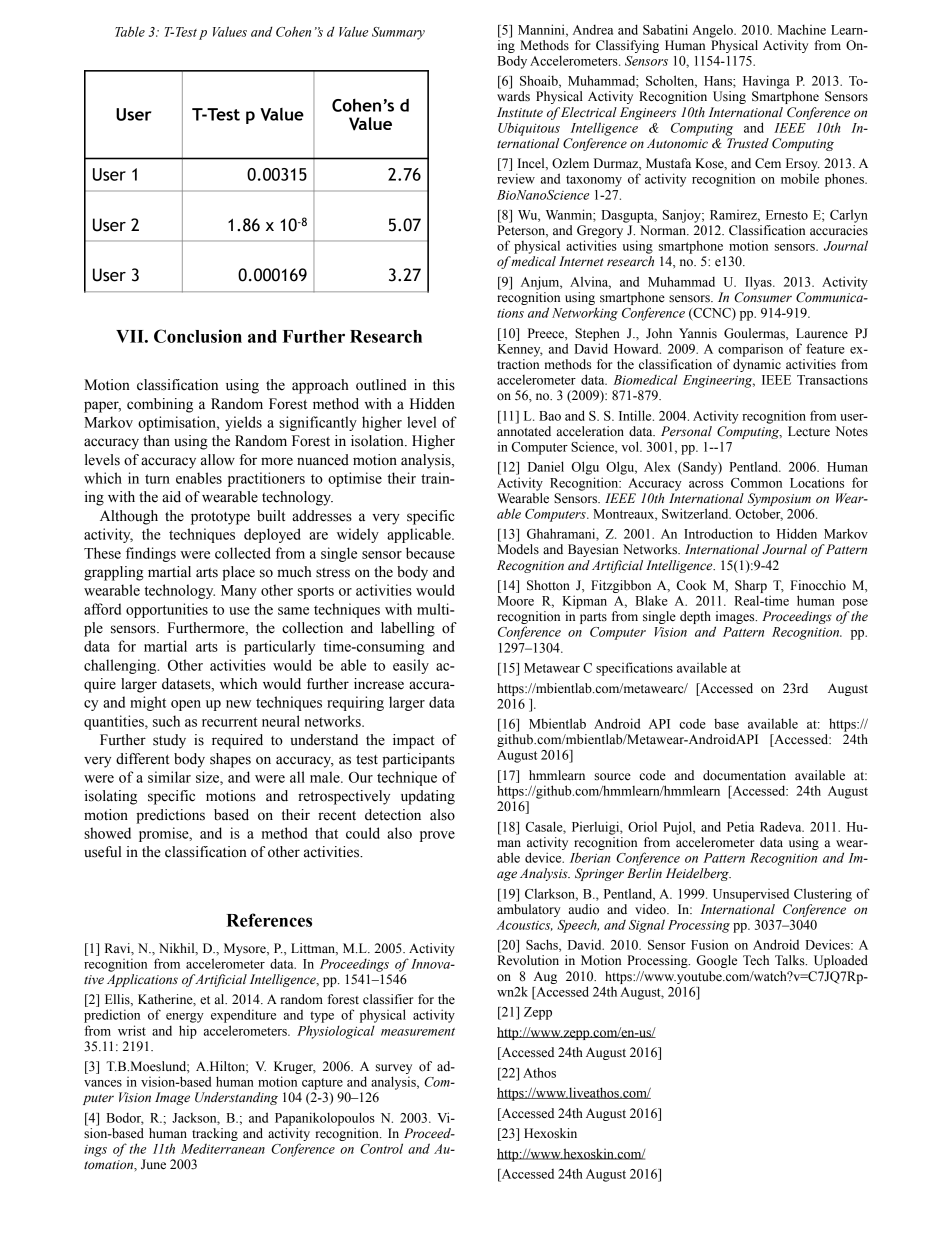 Image resolution: width=952 pixels, height=1233 pixels. I want to click on Summary, so click(398, 33).
